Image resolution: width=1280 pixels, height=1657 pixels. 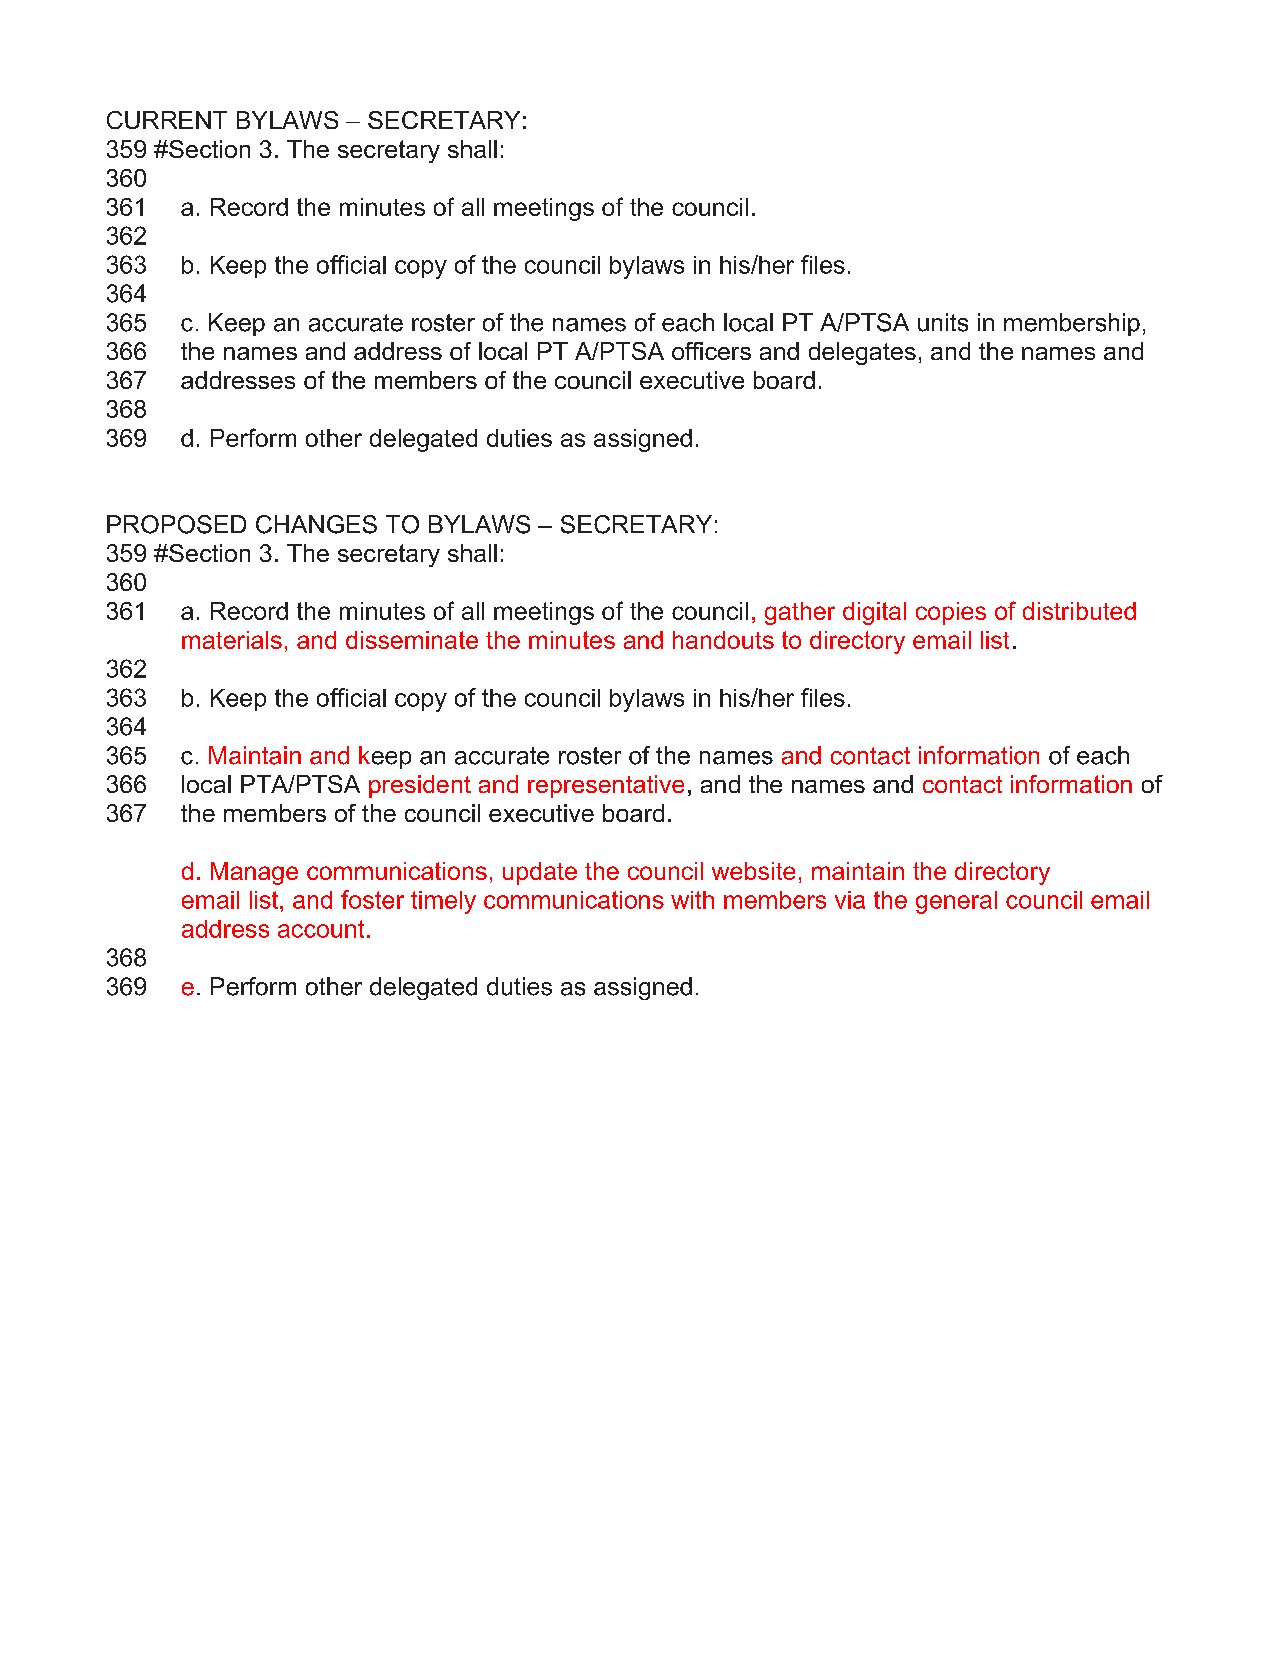 What do you see at coordinates (316, 524) in the screenshot?
I see `CHANGES` at bounding box center [316, 524].
